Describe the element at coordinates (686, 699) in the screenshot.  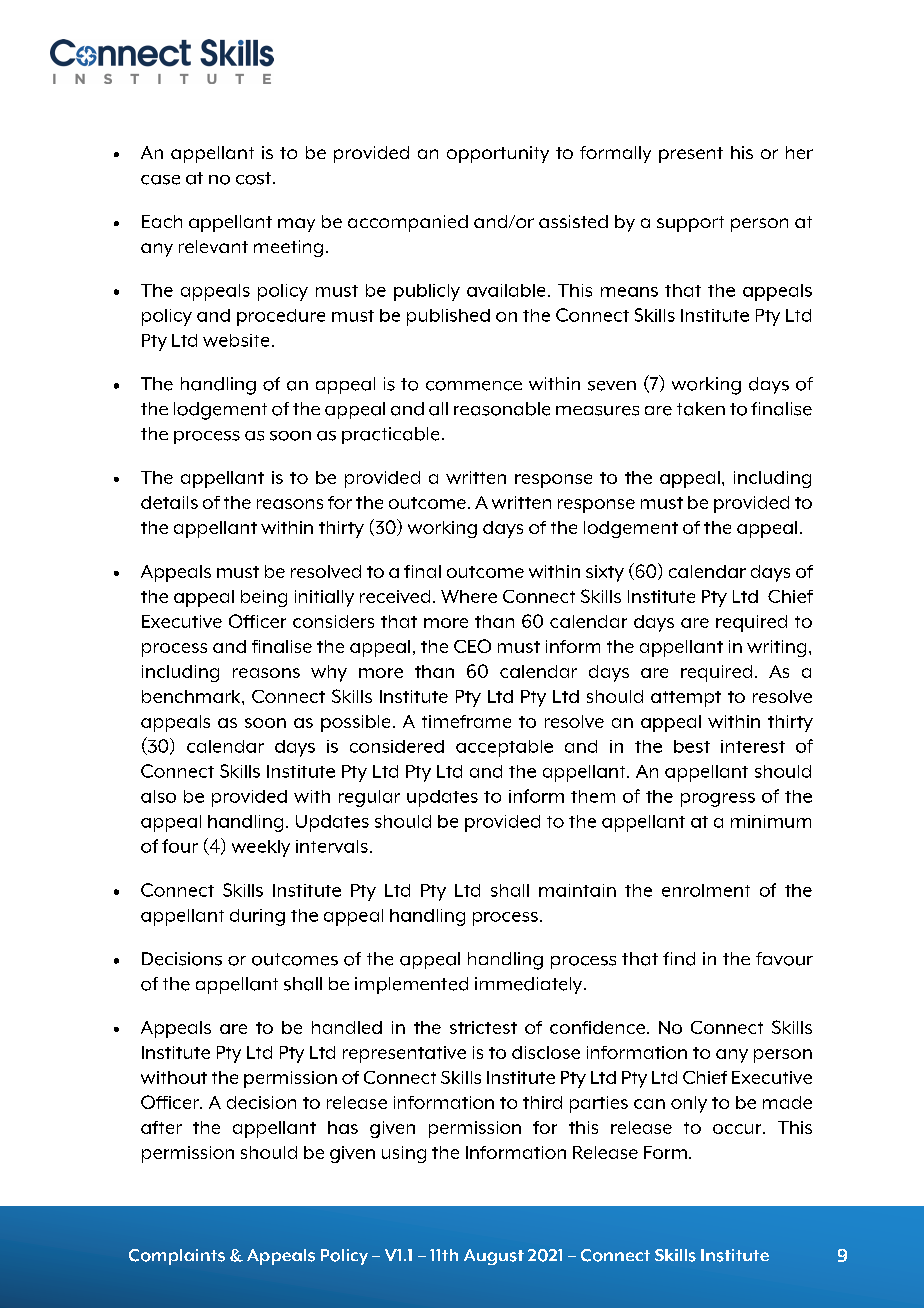
I see `attempt` at that location.
